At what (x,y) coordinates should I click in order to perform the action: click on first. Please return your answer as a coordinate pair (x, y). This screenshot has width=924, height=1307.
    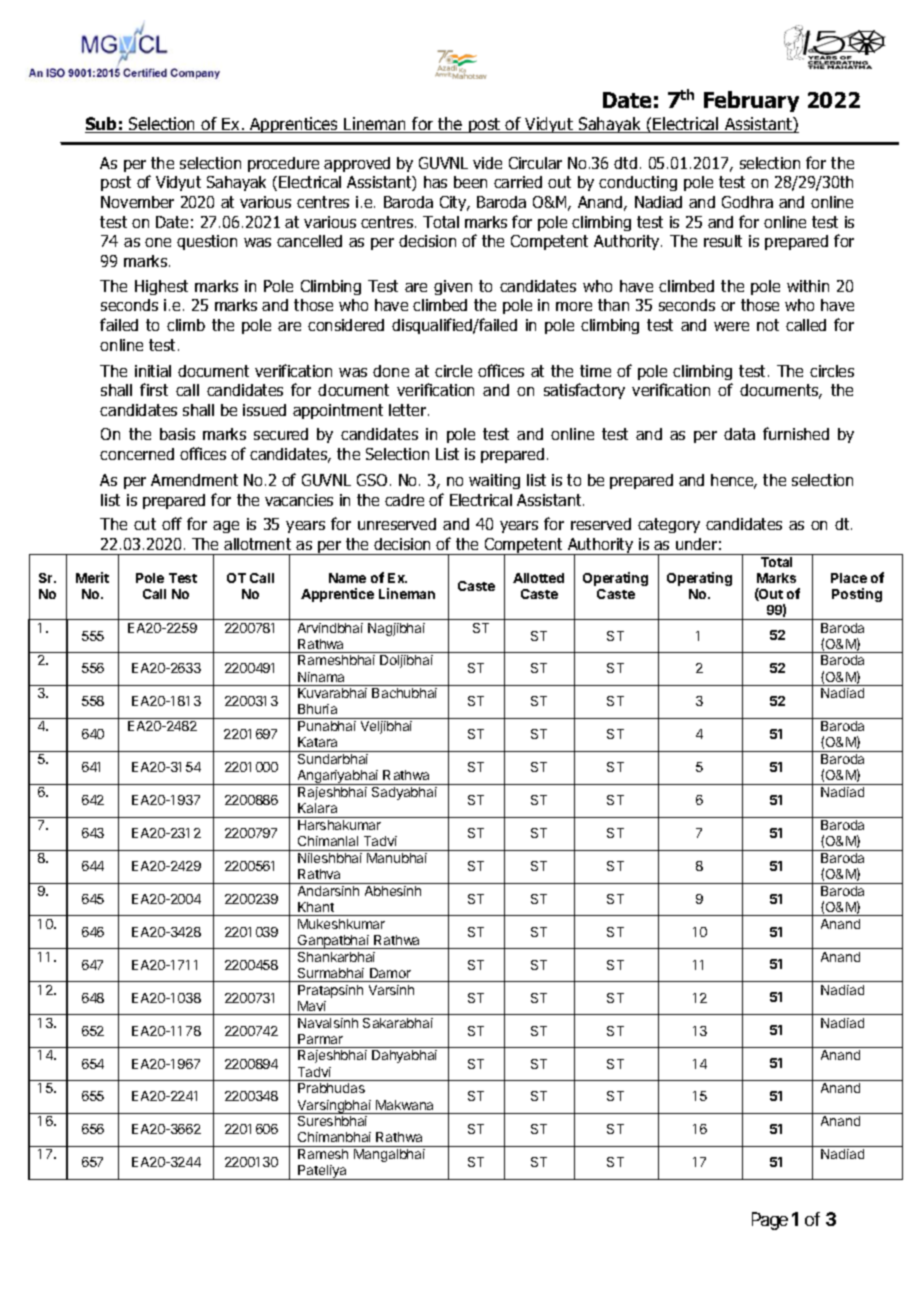
    Looking at the image, I should click on (154, 389).
